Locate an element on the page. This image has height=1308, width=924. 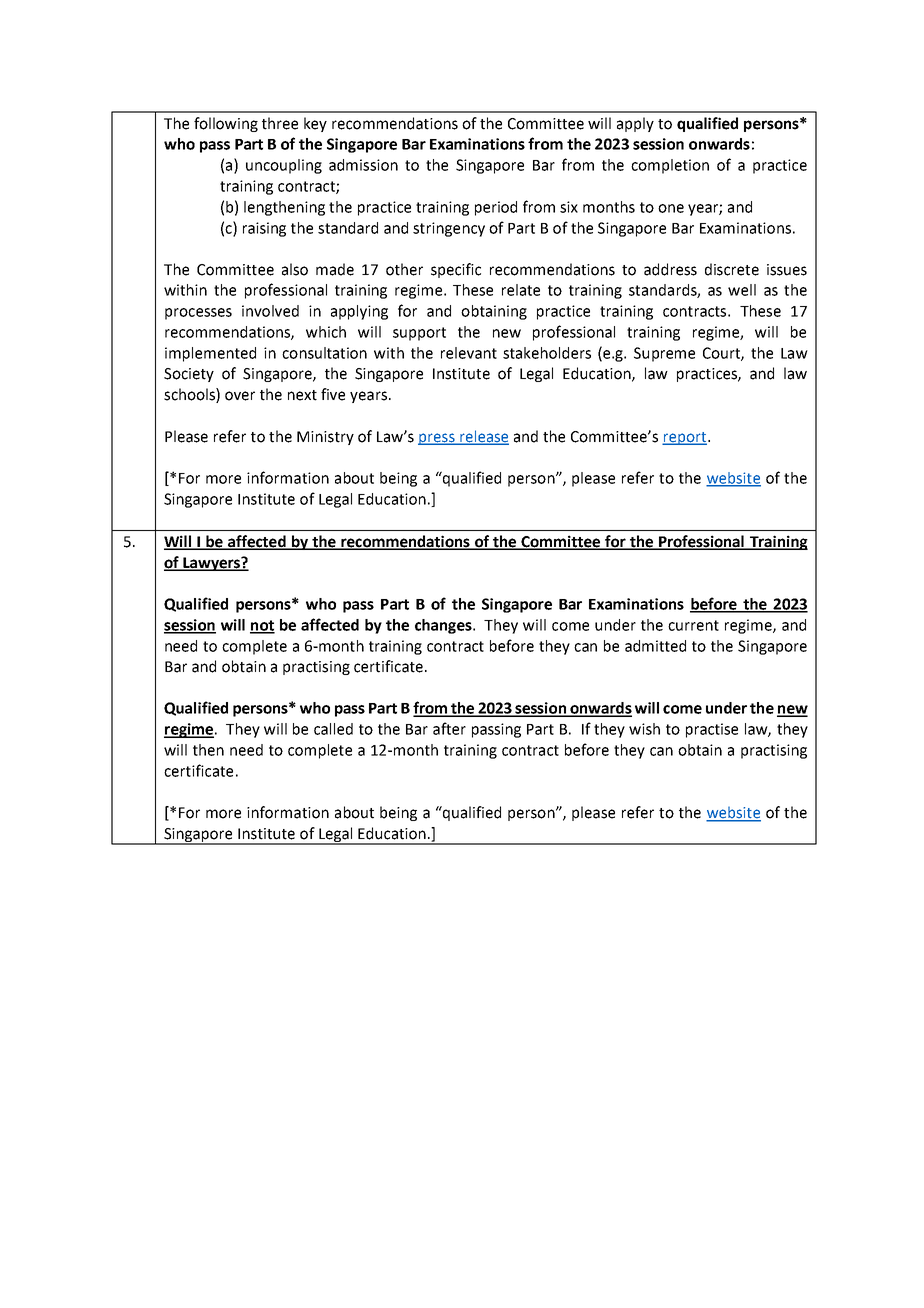
completion is located at coordinates (670, 166).
